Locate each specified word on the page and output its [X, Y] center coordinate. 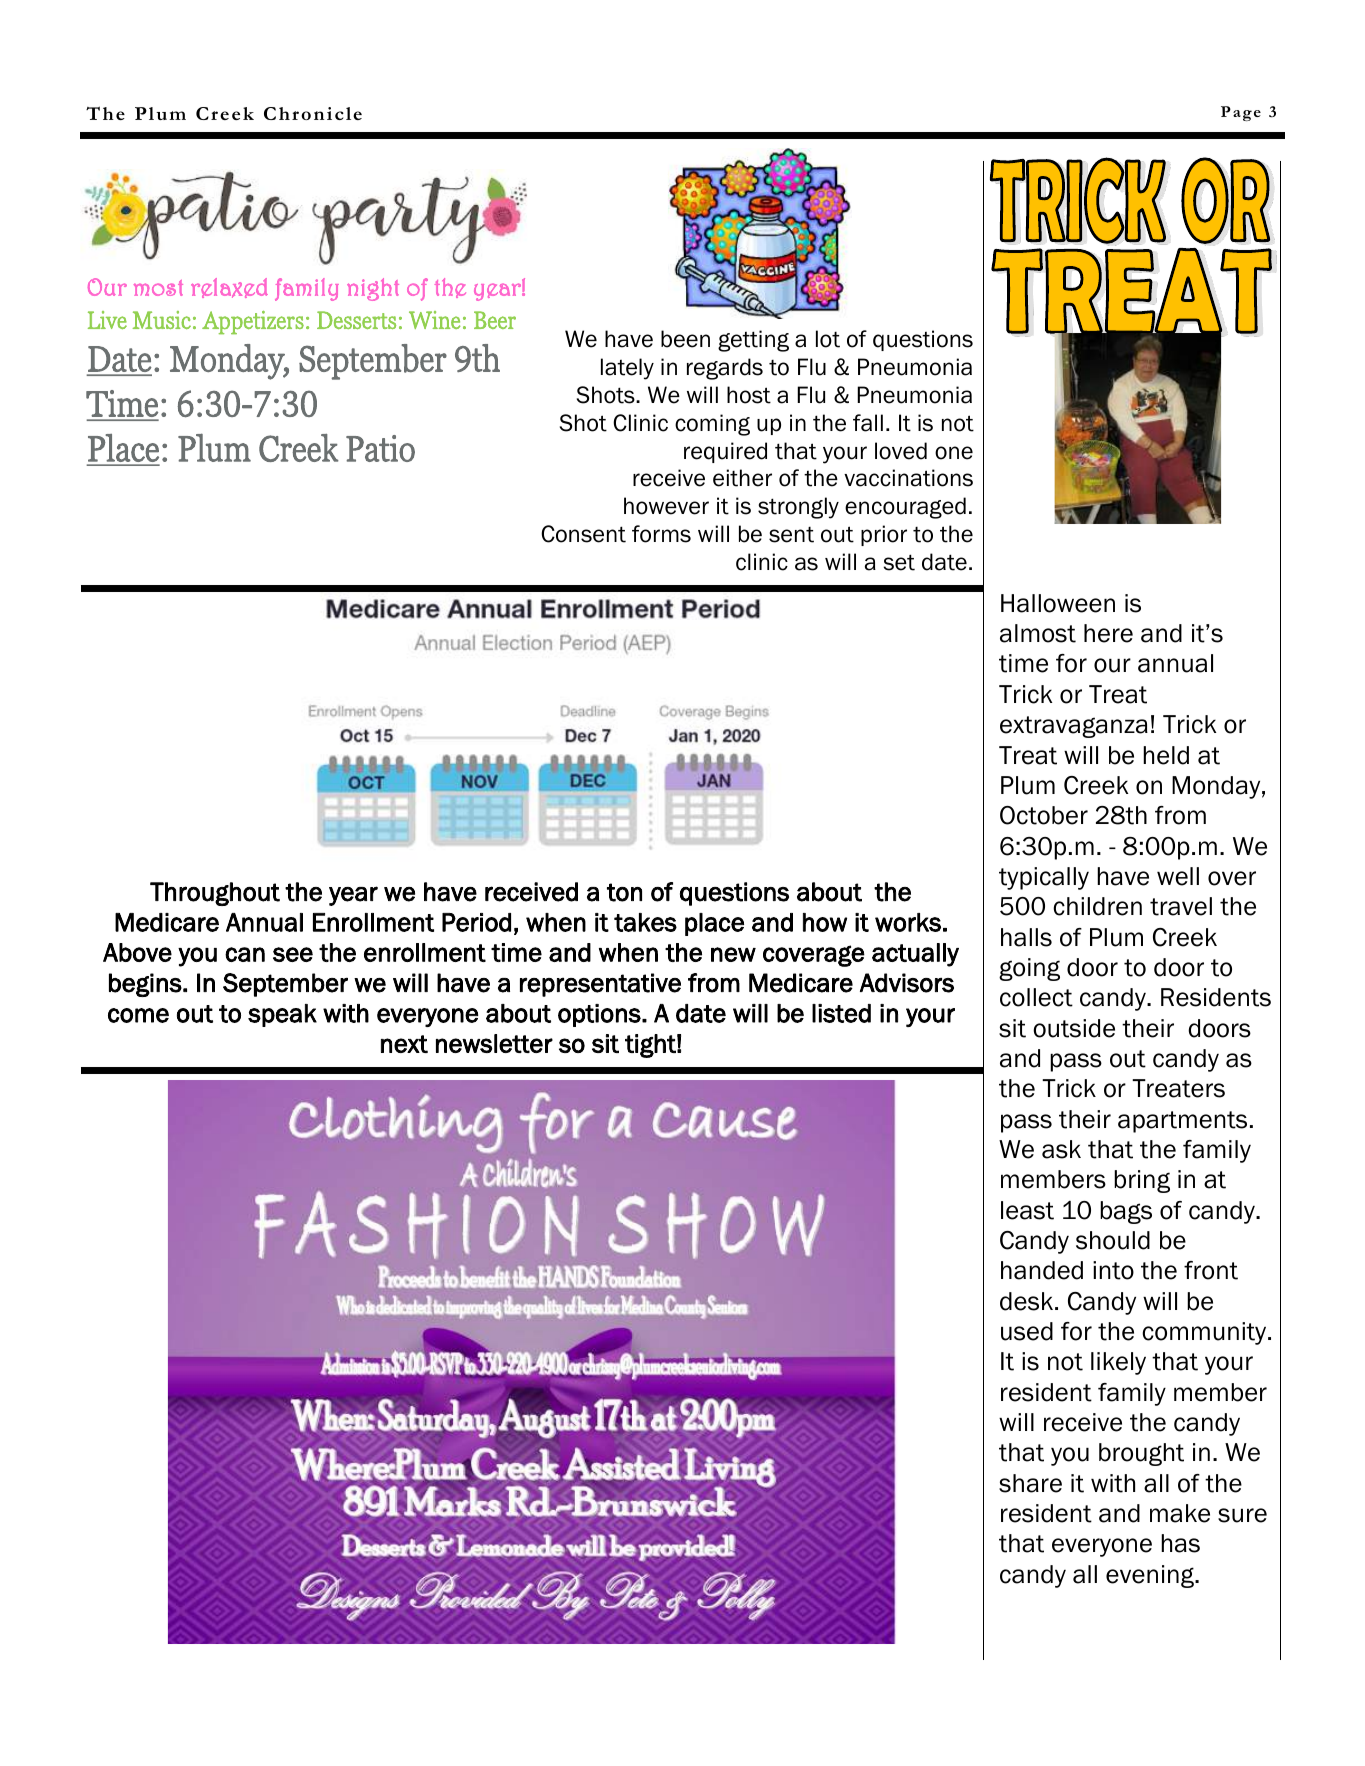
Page [1241, 113]
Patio [380, 448]
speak [282, 1015]
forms [661, 534]
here [1108, 633]
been [685, 339]
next [404, 1044]
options [600, 1015]
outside [1074, 1028]
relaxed [229, 288]
